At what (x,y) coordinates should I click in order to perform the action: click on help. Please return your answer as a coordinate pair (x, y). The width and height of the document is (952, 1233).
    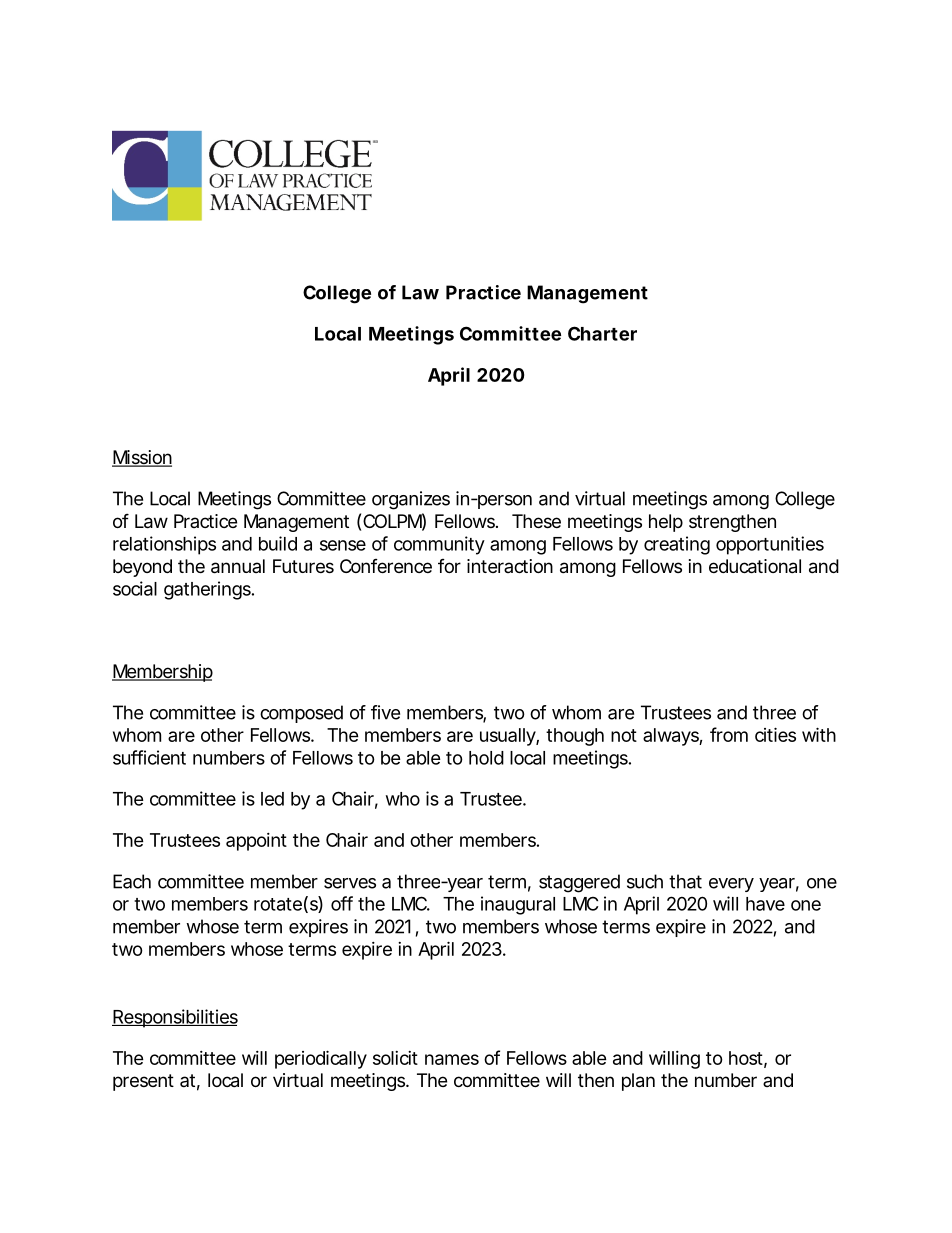
    Looking at the image, I should click on (666, 523).
